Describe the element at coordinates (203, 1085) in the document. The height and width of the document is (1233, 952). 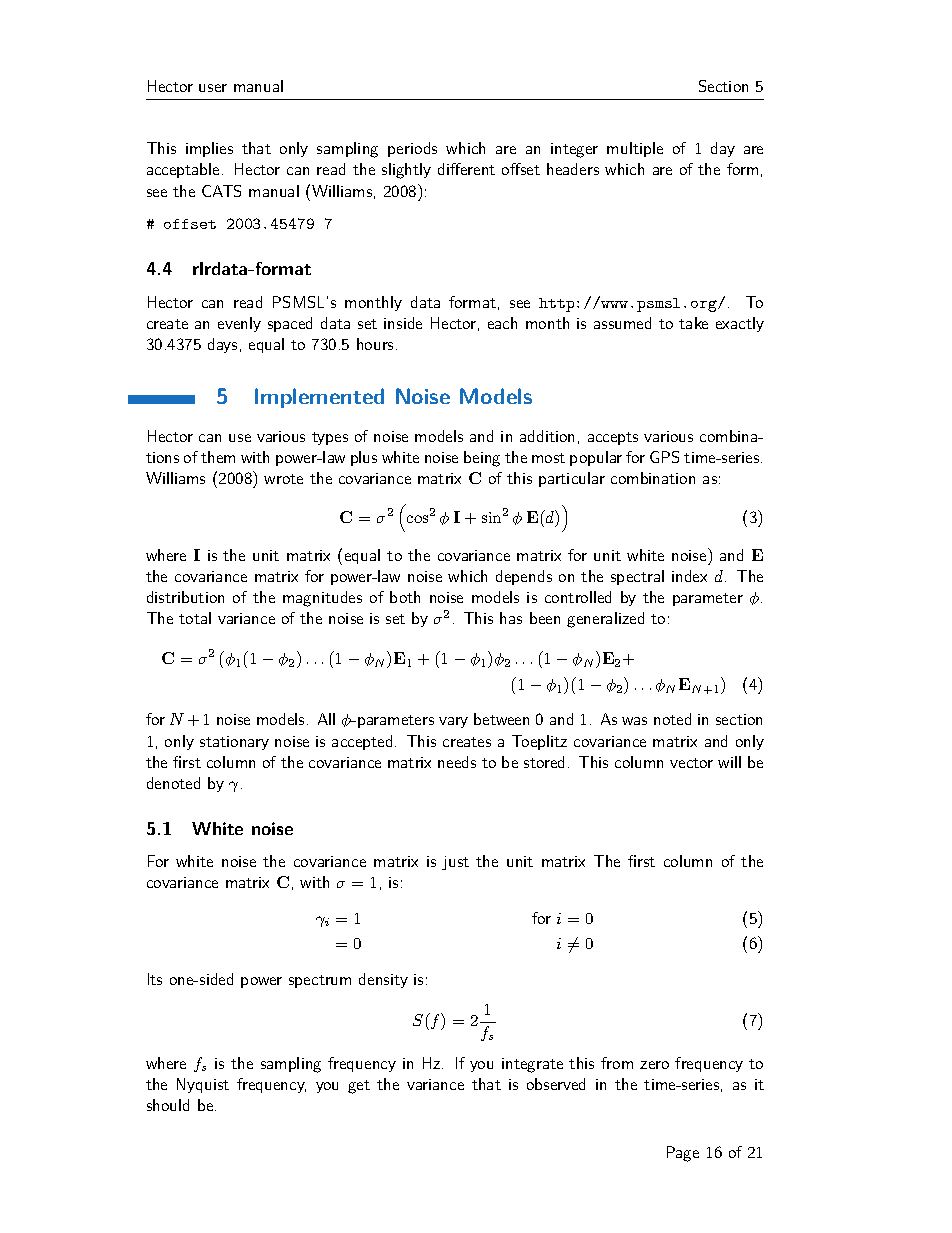
I see `Nyquist` at that location.
